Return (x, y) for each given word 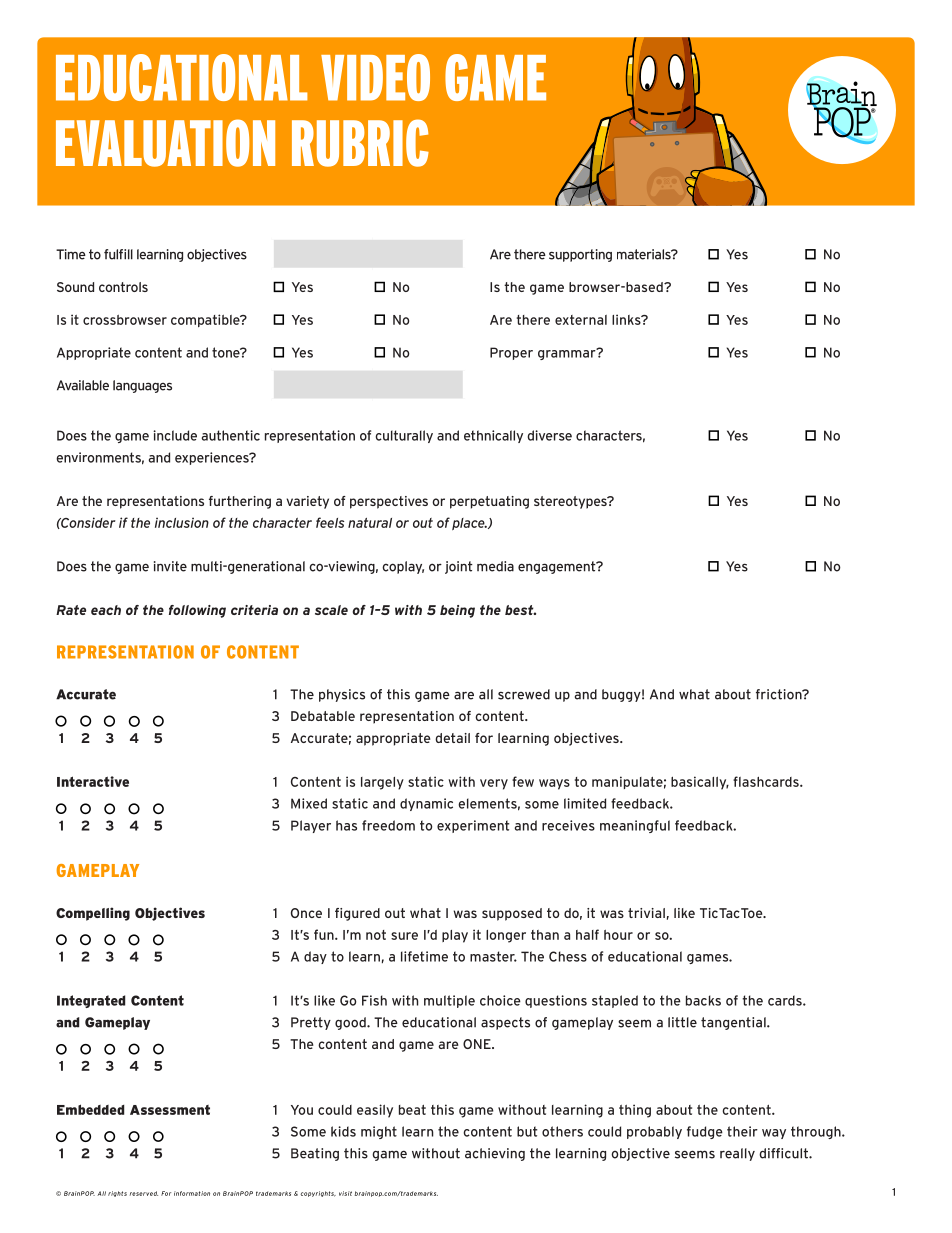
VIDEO (375, 77)
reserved (144, 1193)
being (457, 611)
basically (700, 783)
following (197, 611)
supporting (580, 255)
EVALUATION (165, 143)
